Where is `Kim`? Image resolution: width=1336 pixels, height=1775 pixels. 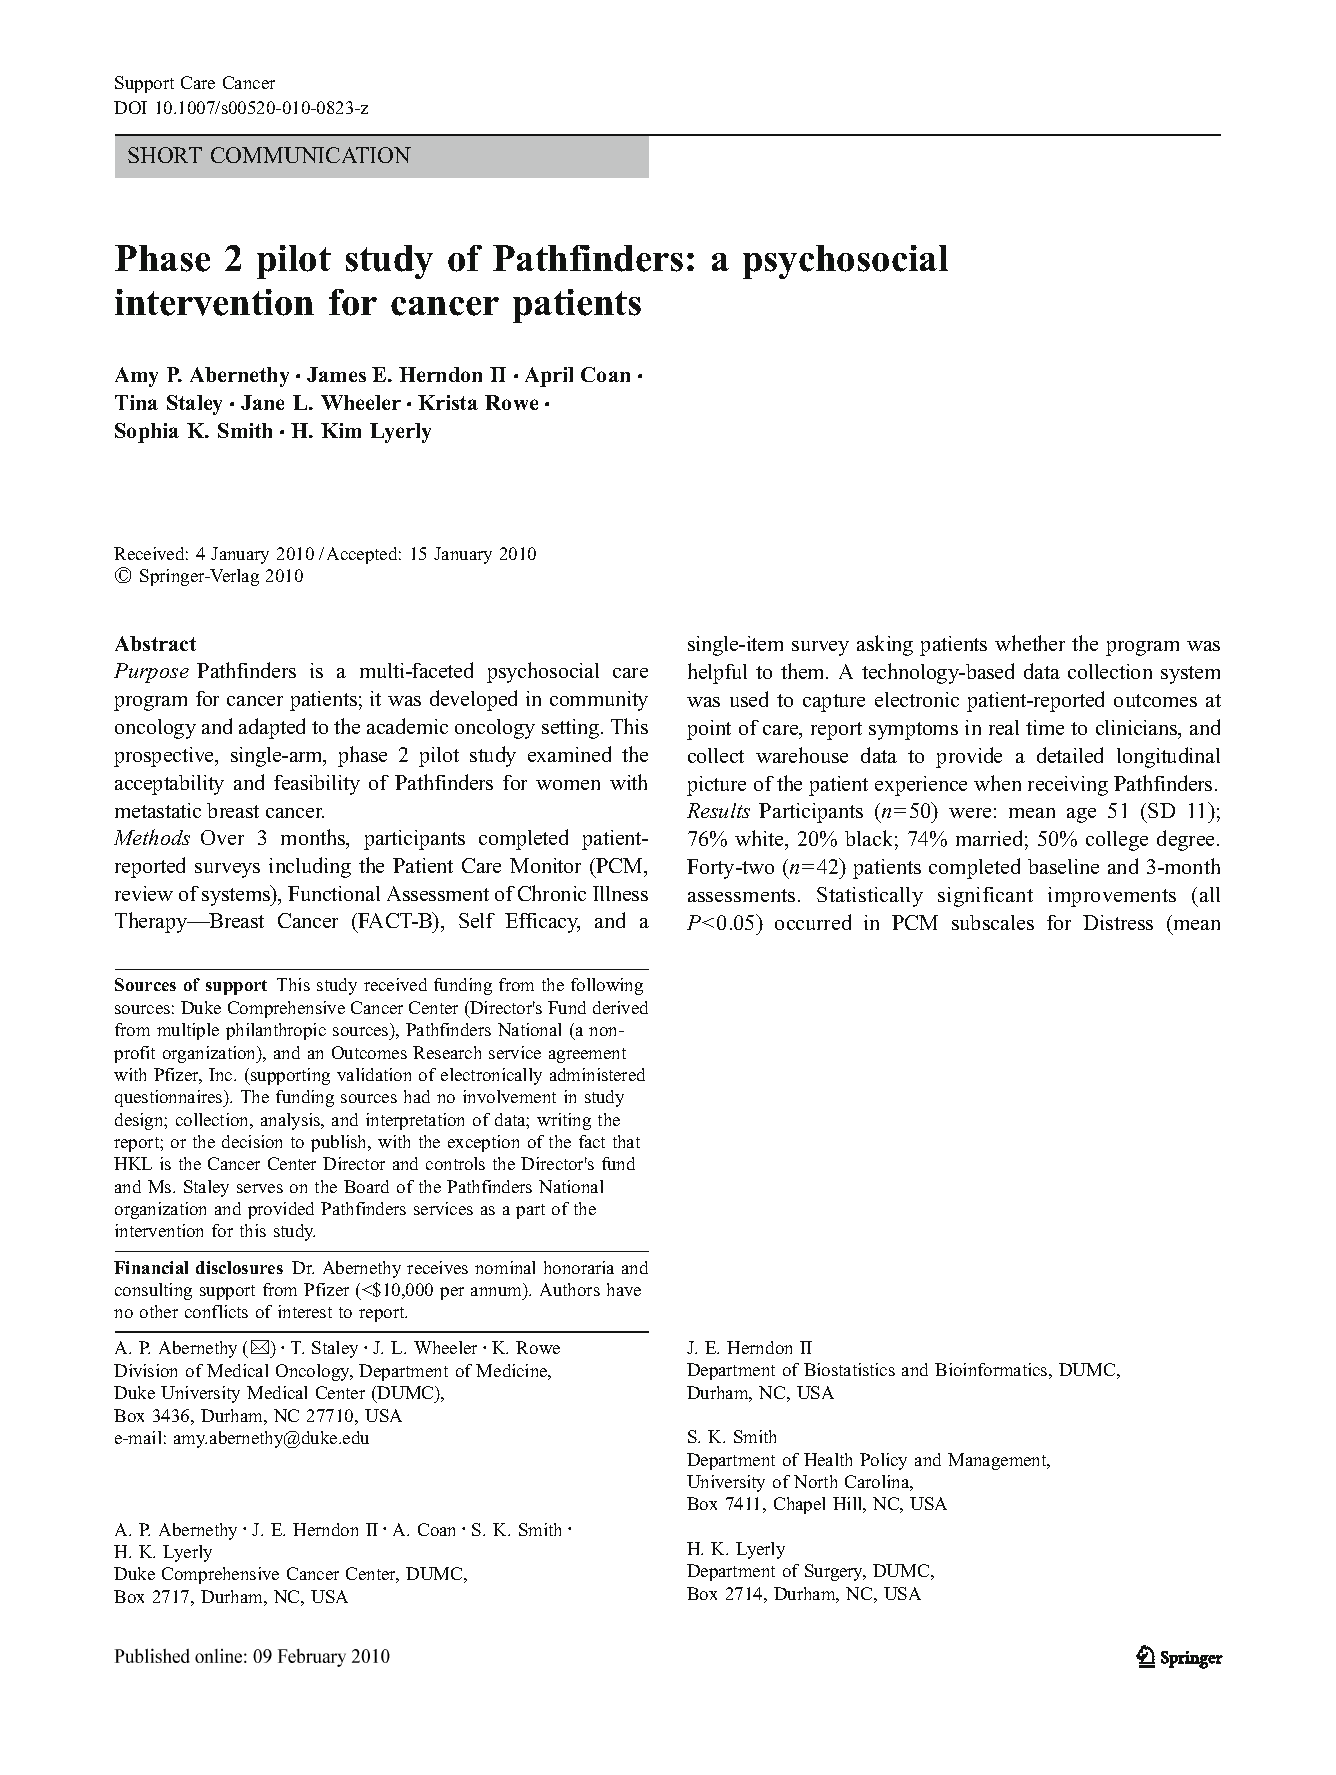 Kim is located at coordinates (341, 430).
